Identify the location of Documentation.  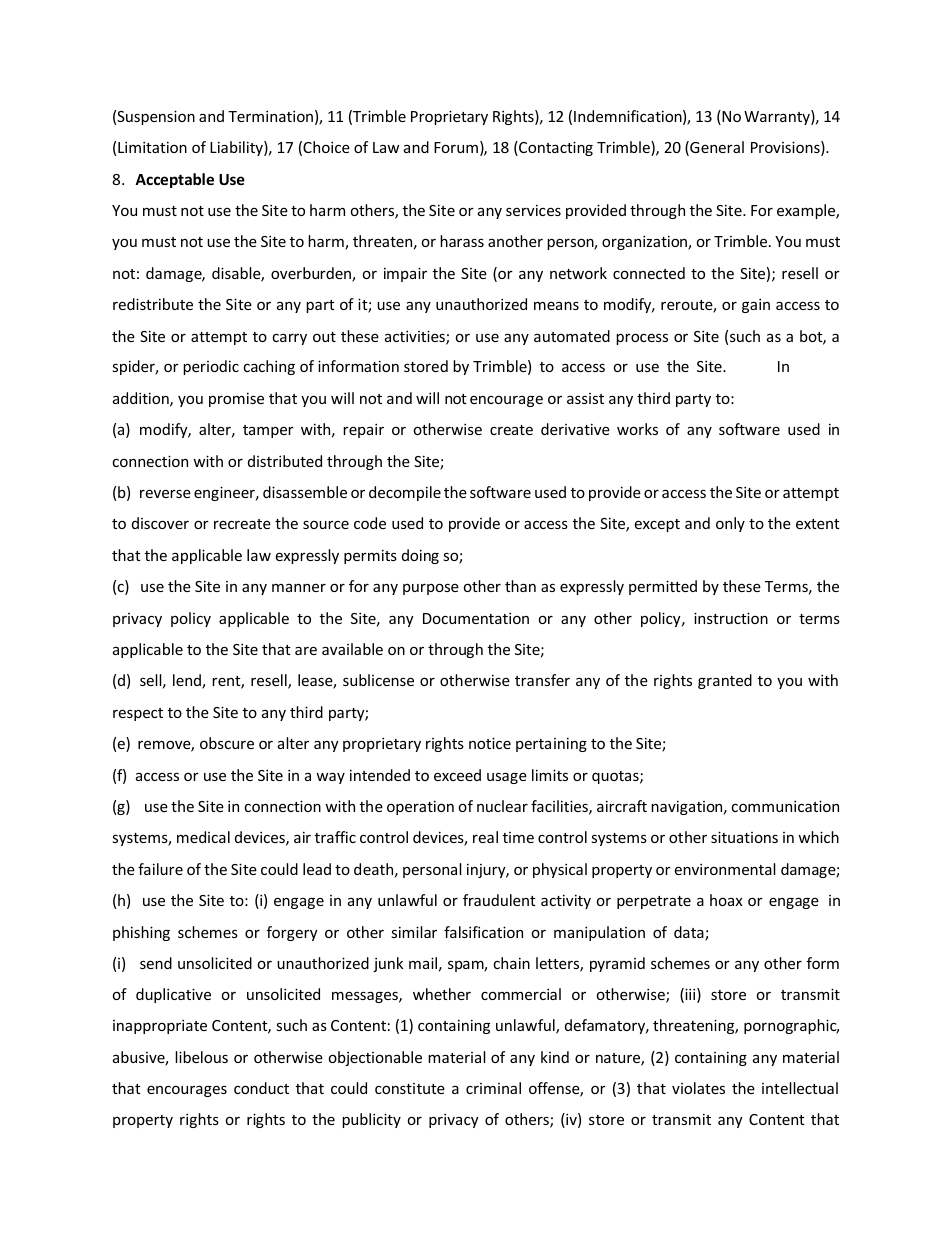
(476, 618).
